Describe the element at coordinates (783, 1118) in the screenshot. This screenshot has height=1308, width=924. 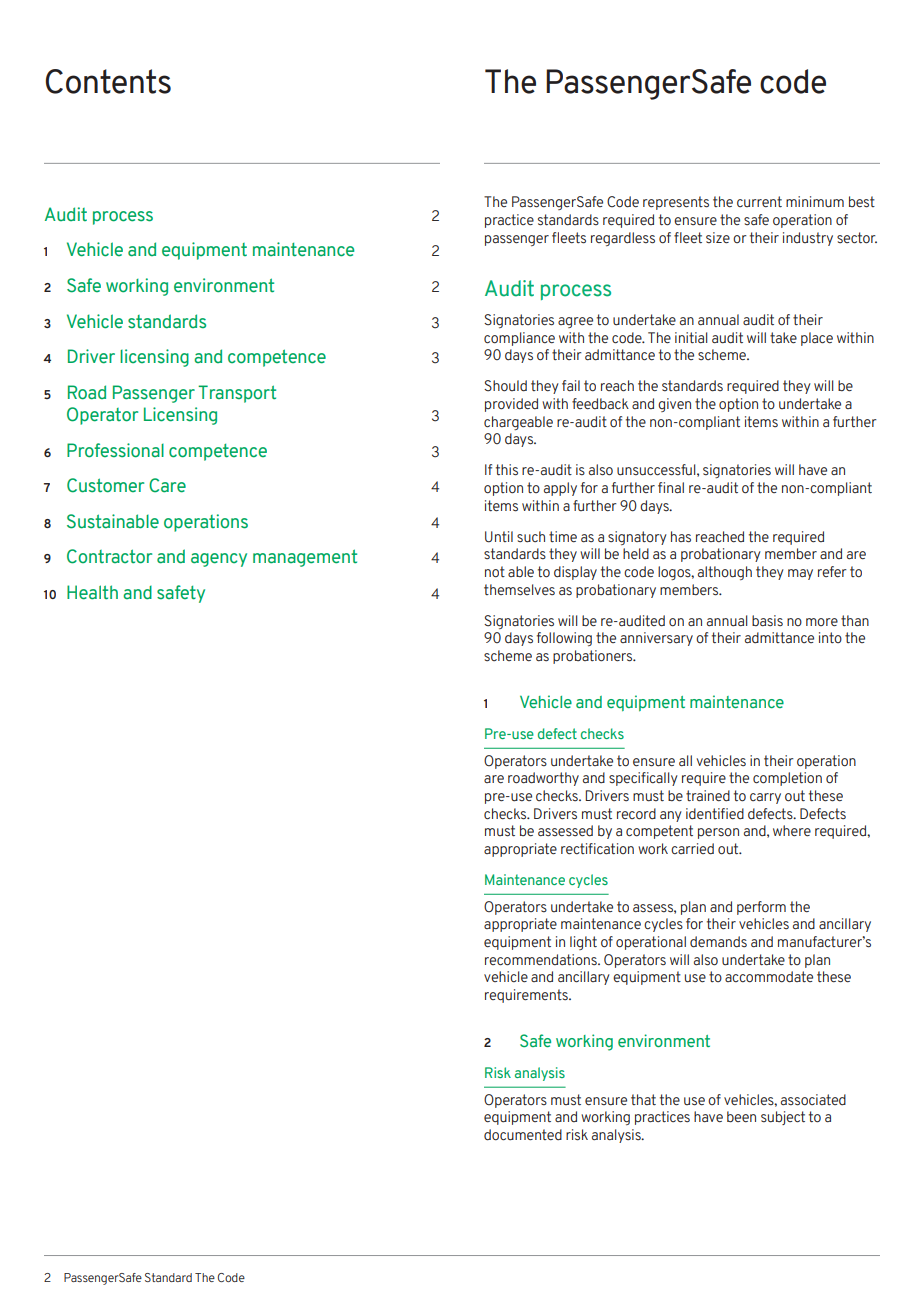
I see `subject` at that location.
